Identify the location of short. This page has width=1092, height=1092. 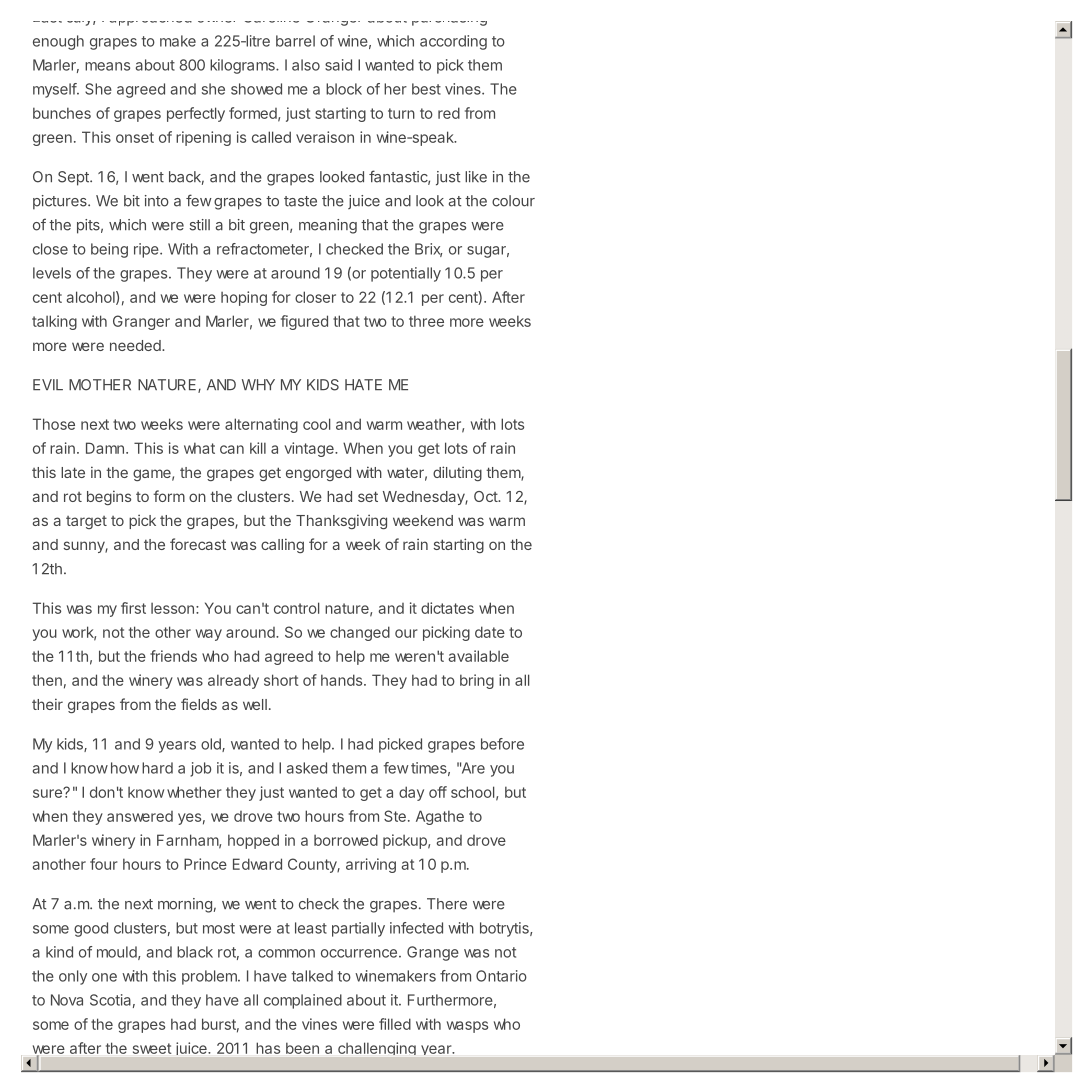
(281, 680).
